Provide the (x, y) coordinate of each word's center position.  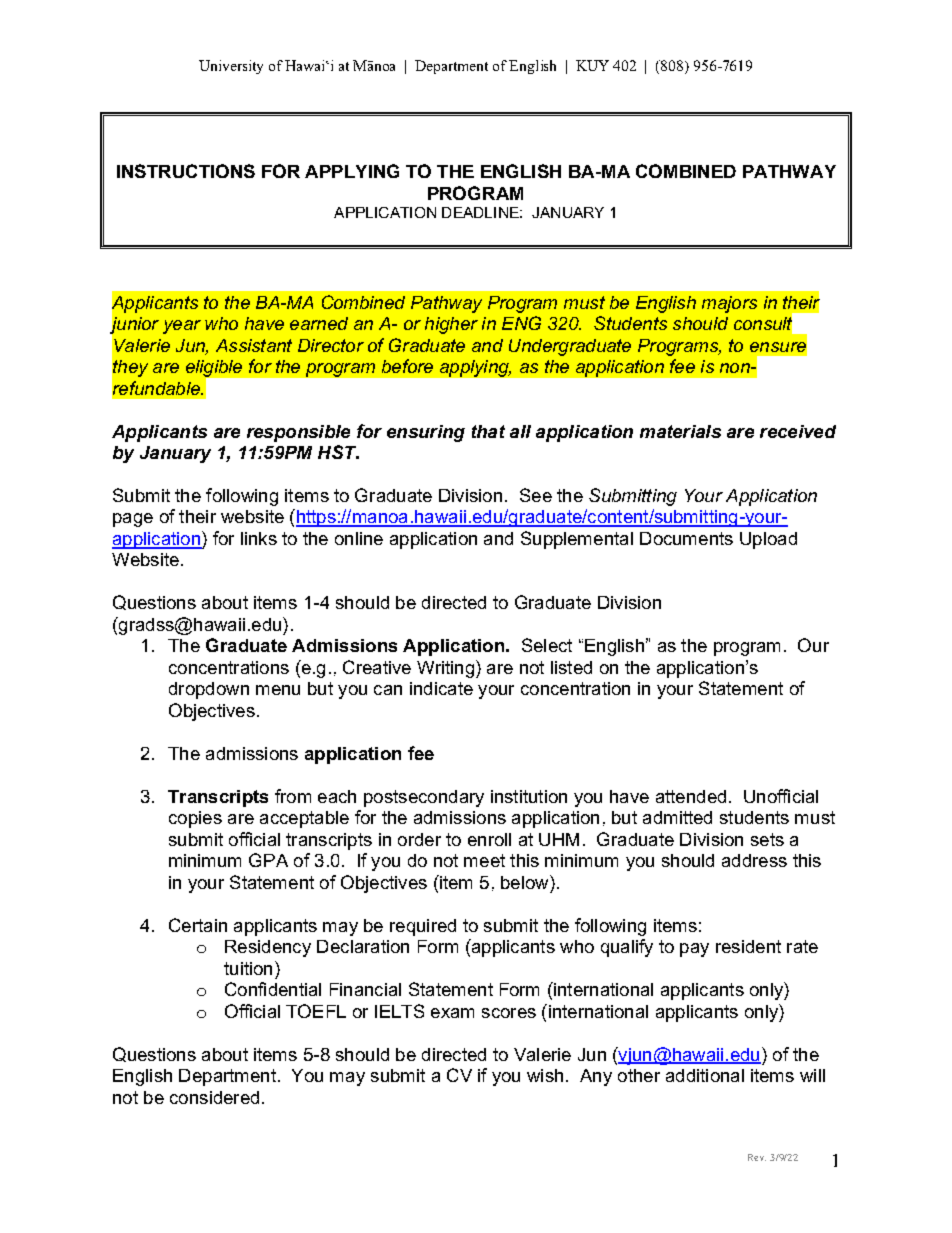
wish (545, 1075)
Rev (757, 1157)
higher (451, 325)
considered (214, 1097)
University (231, 67)
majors (729, 304)
